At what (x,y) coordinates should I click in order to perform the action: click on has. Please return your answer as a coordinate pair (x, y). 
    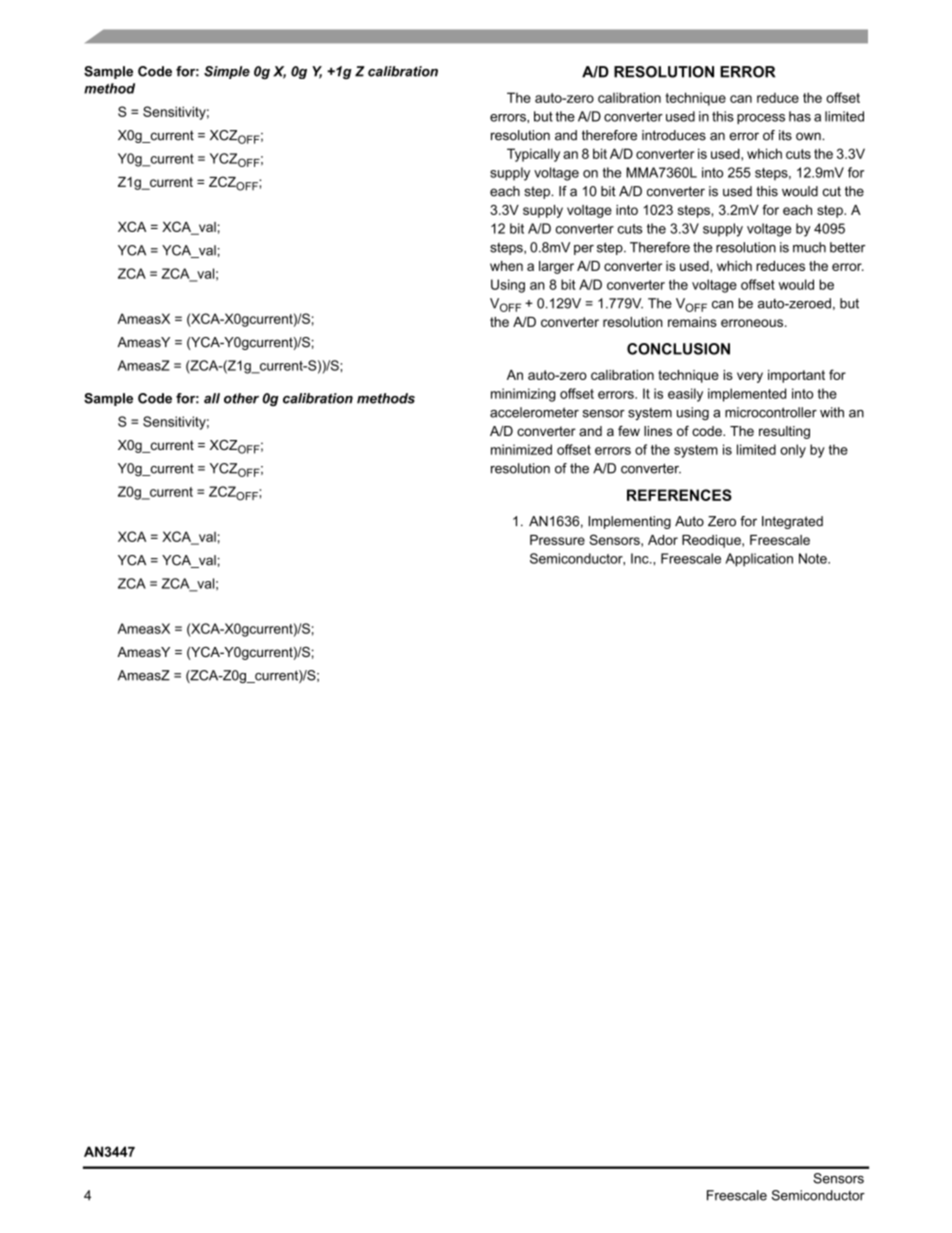
    Looking at the image, I should click on (800, 116).
